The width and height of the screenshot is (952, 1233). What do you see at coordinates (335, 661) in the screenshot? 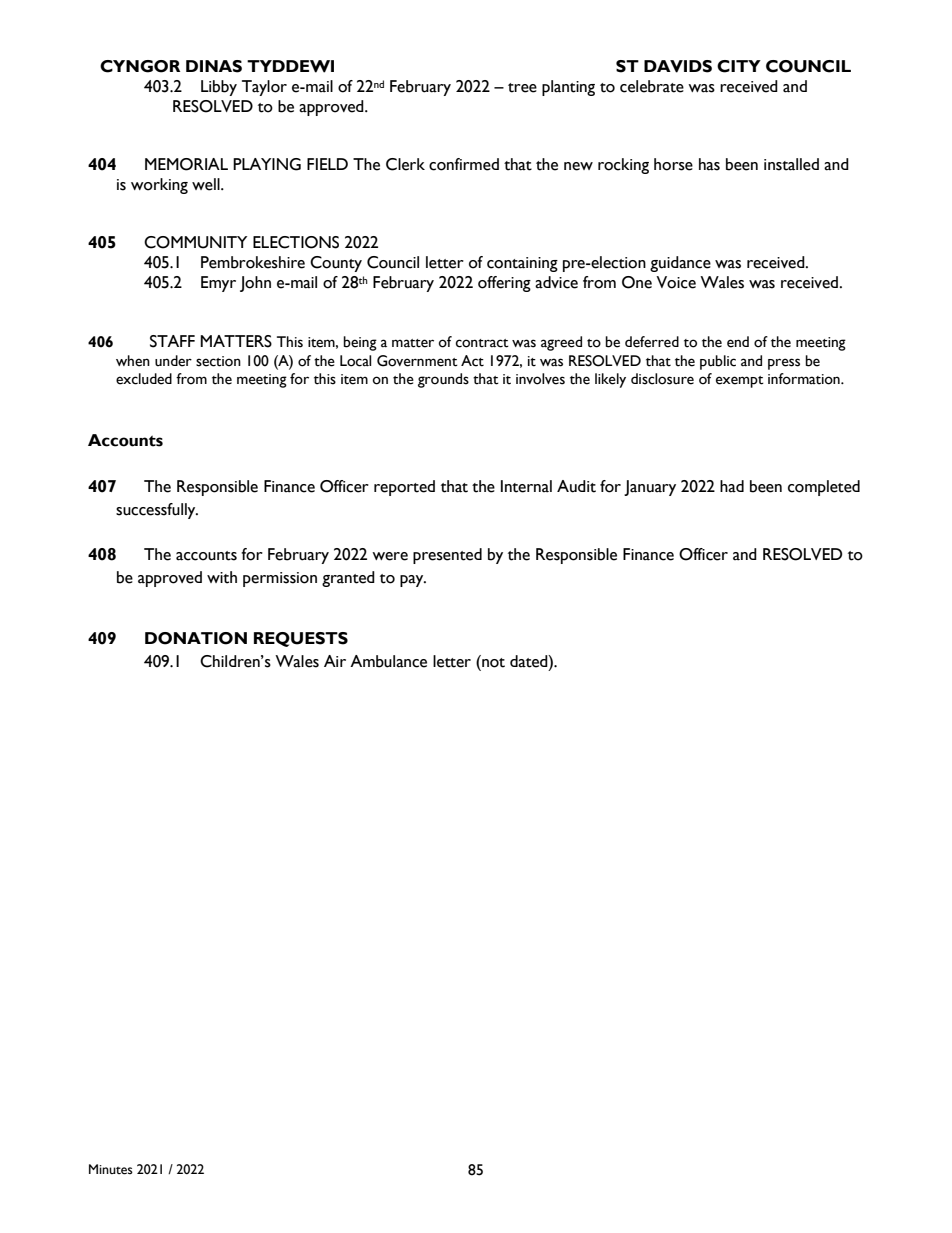
I see `Air` at bounding box center [335, 661].
